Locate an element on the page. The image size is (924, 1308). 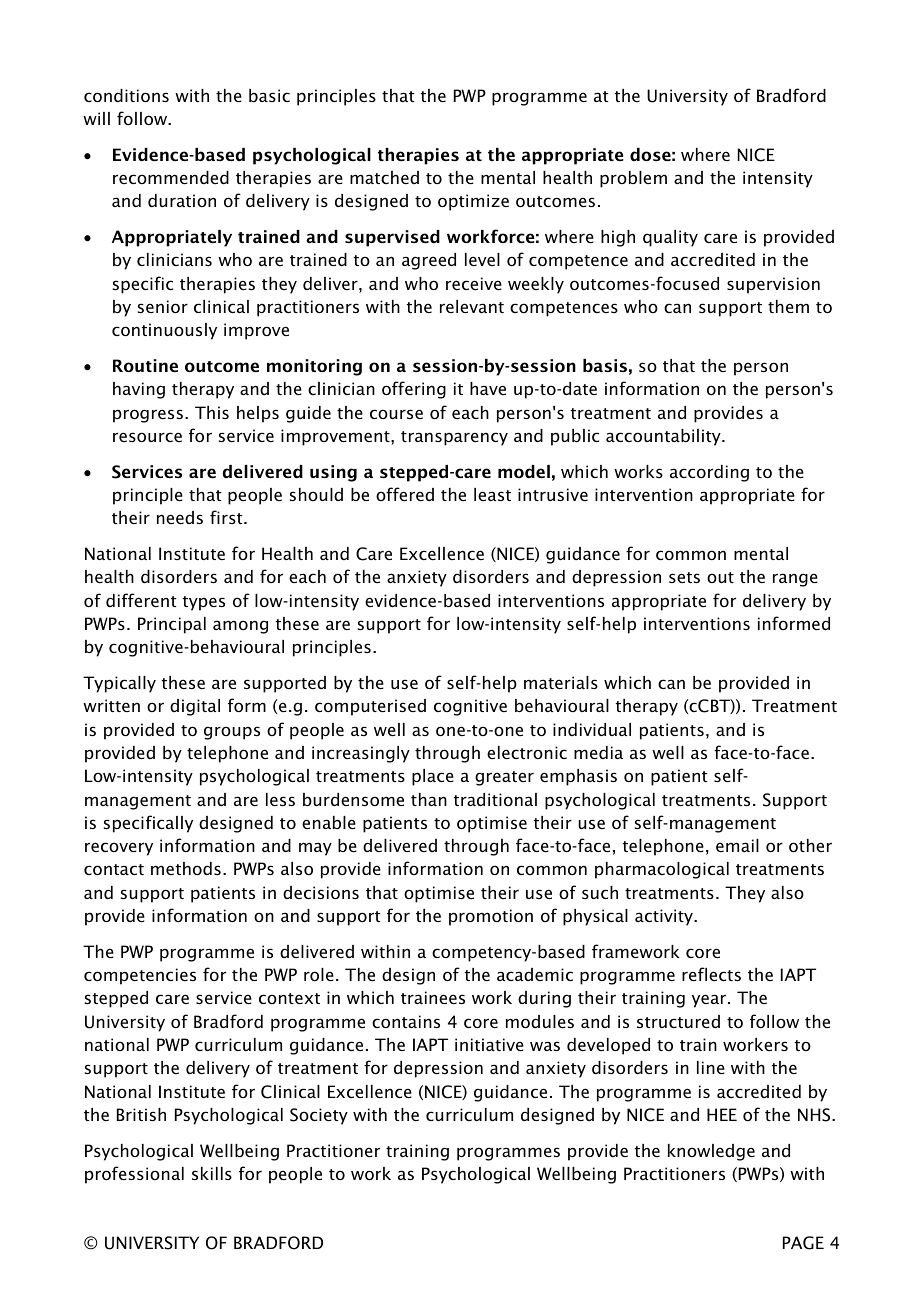
skills is located at coordinates (212, 1173).
